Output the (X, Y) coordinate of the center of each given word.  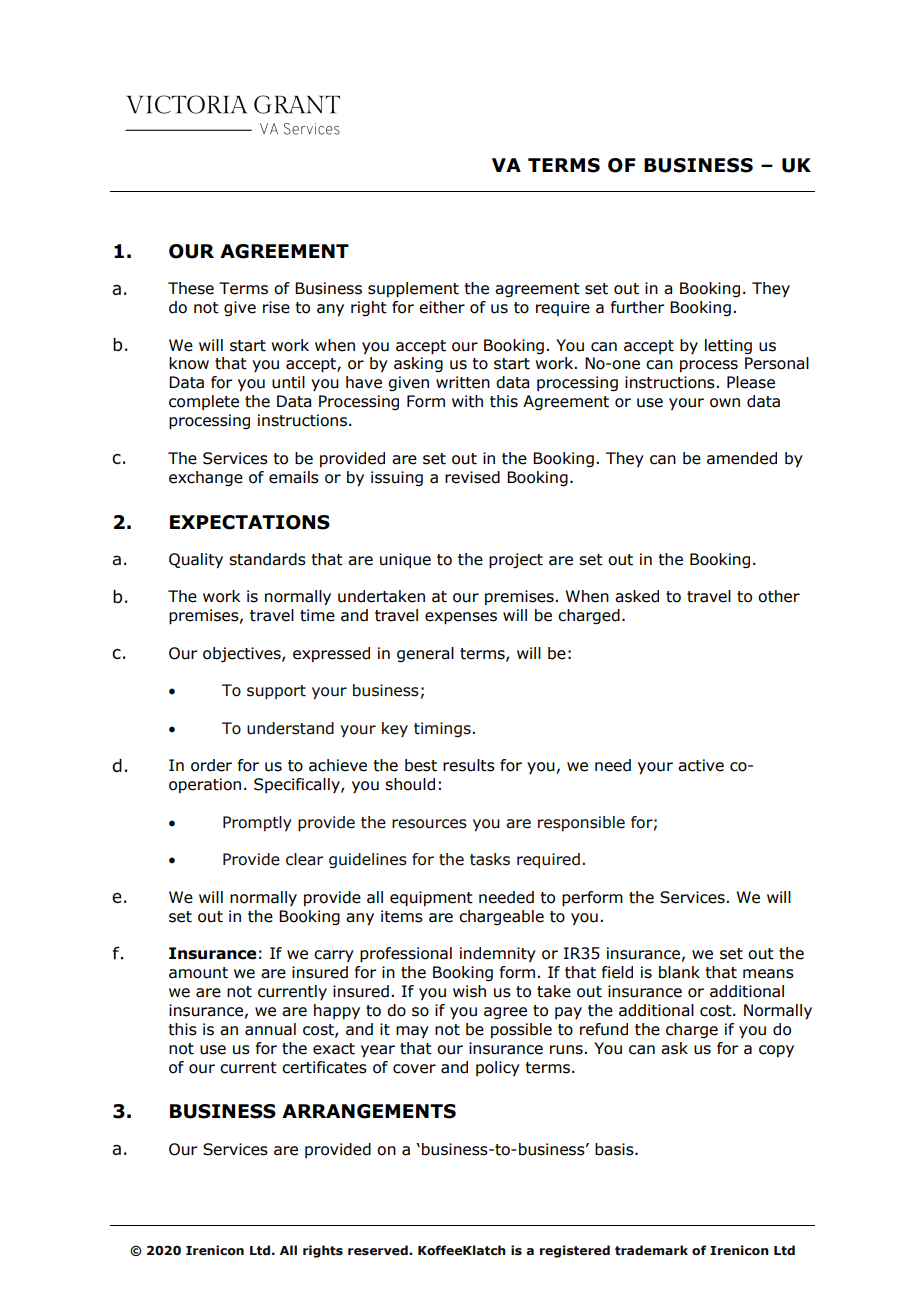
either (442, 307)
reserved (379, 1250)
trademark (651, 1250)
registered (575, 1251)
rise (276, 307)
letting (728, 346)
